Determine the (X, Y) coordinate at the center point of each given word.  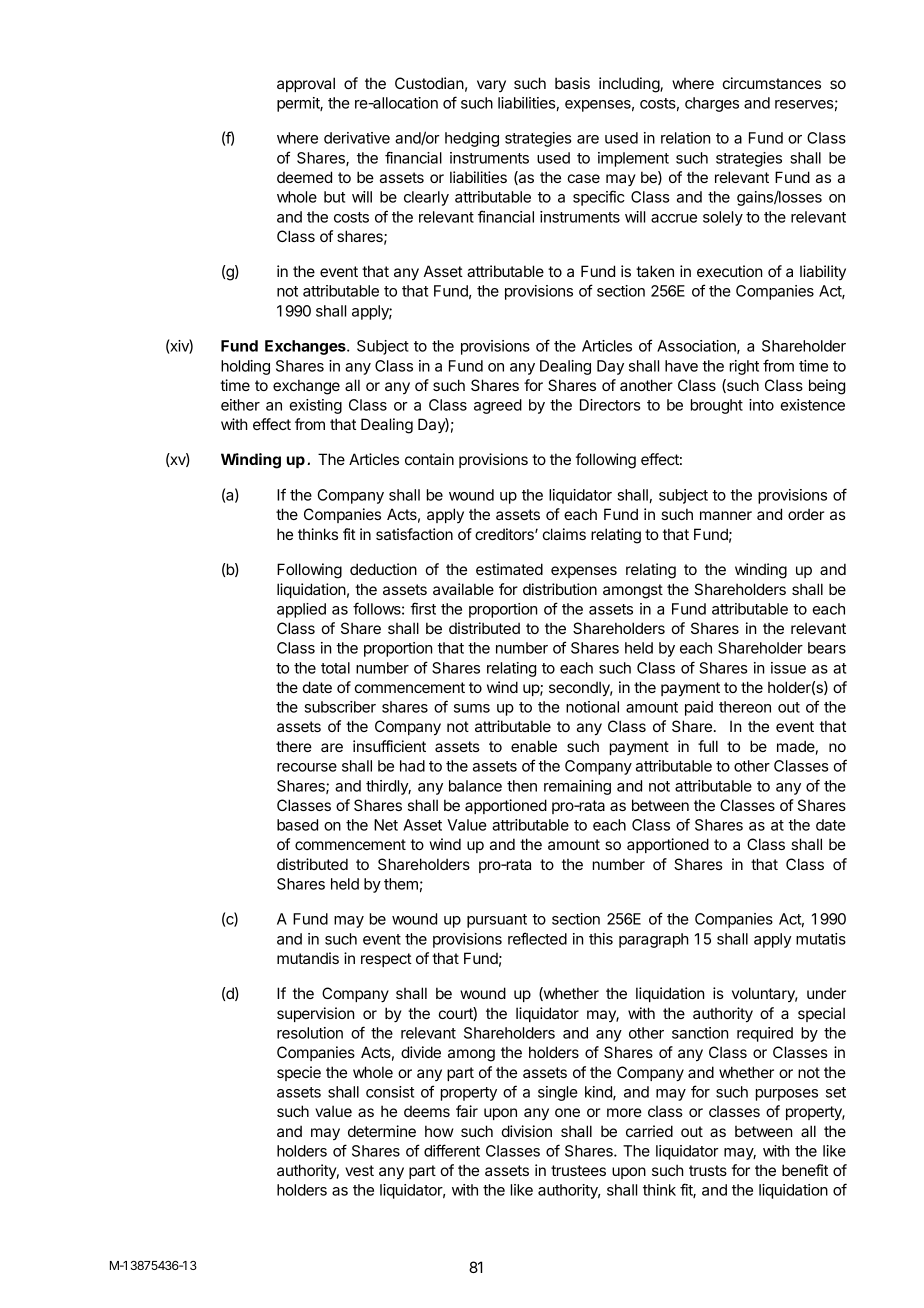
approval (306, 84)
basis (572, 83)
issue (788, 668)
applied (301, 610)
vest (359, 1170)
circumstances (772, 83)
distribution (560, 589)
